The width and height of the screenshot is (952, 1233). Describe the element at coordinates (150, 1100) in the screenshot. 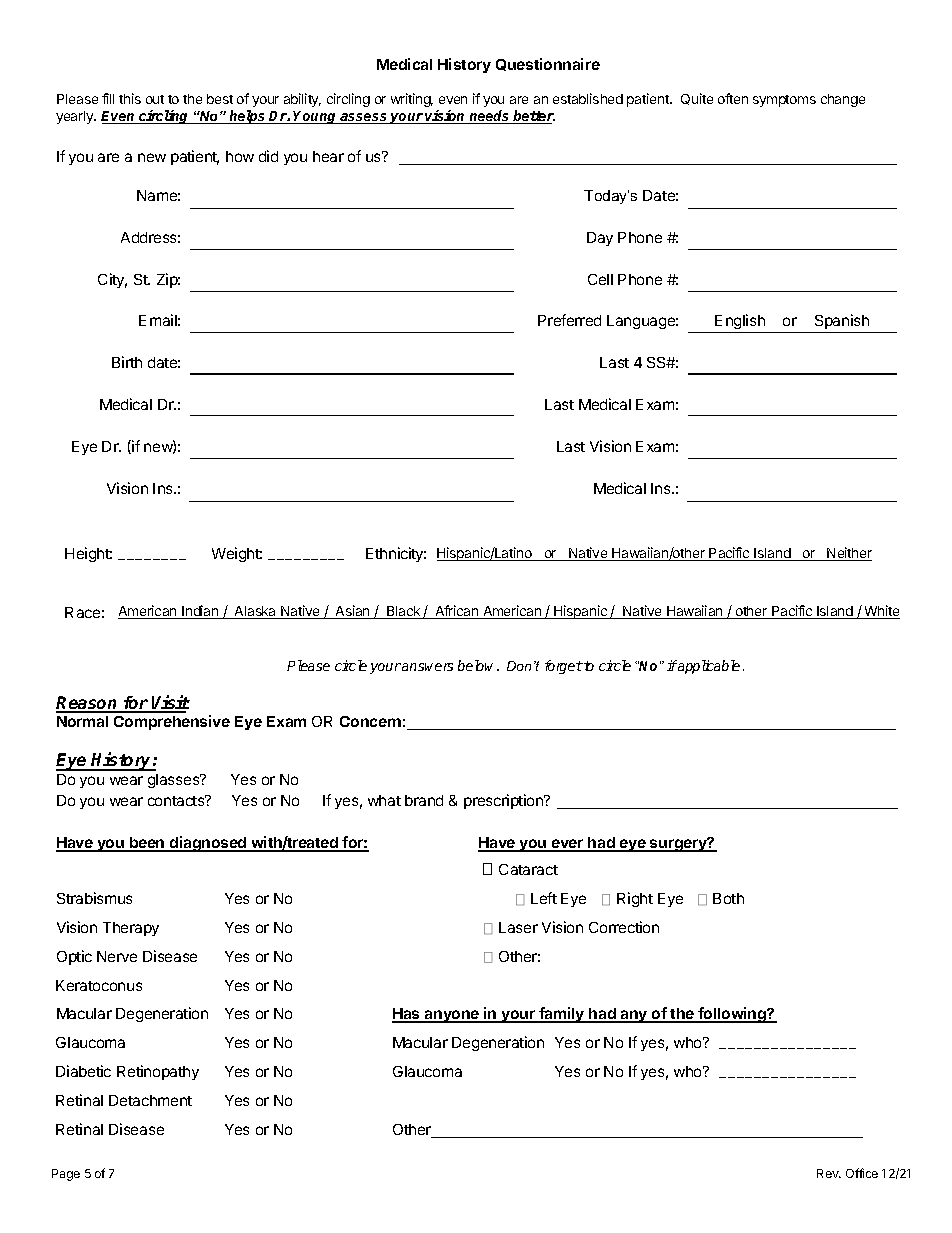

I see `Detachment` at that location.
